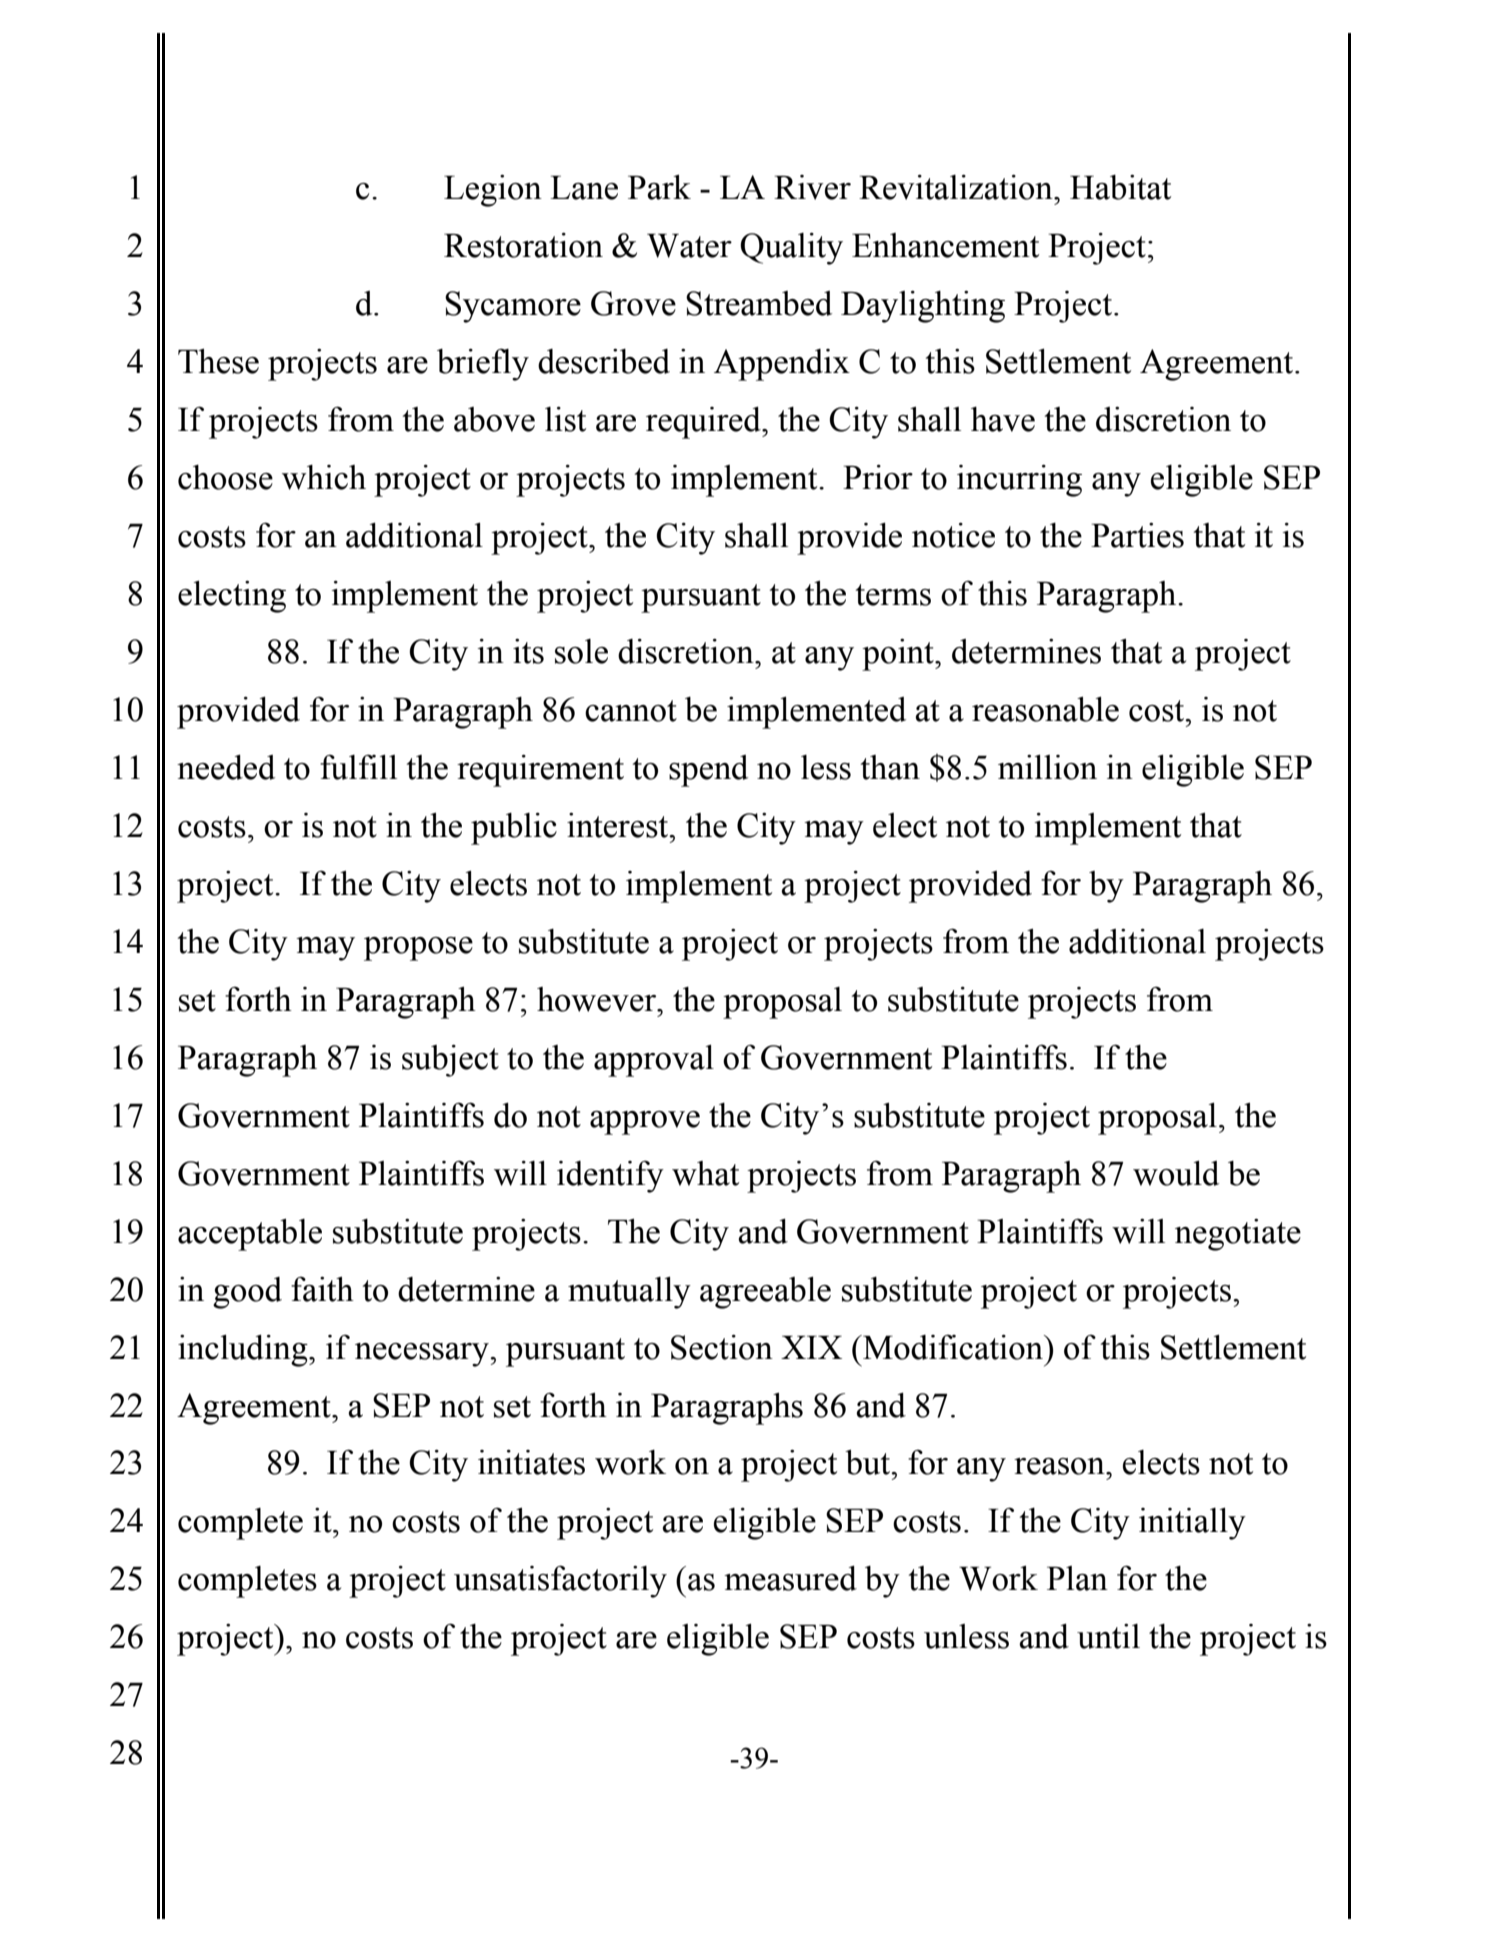 This screenshot has height=1952, width=1509. Describe the element at coordinates (1120, 187) in the screenshot. I see `Habitat` at that location.
